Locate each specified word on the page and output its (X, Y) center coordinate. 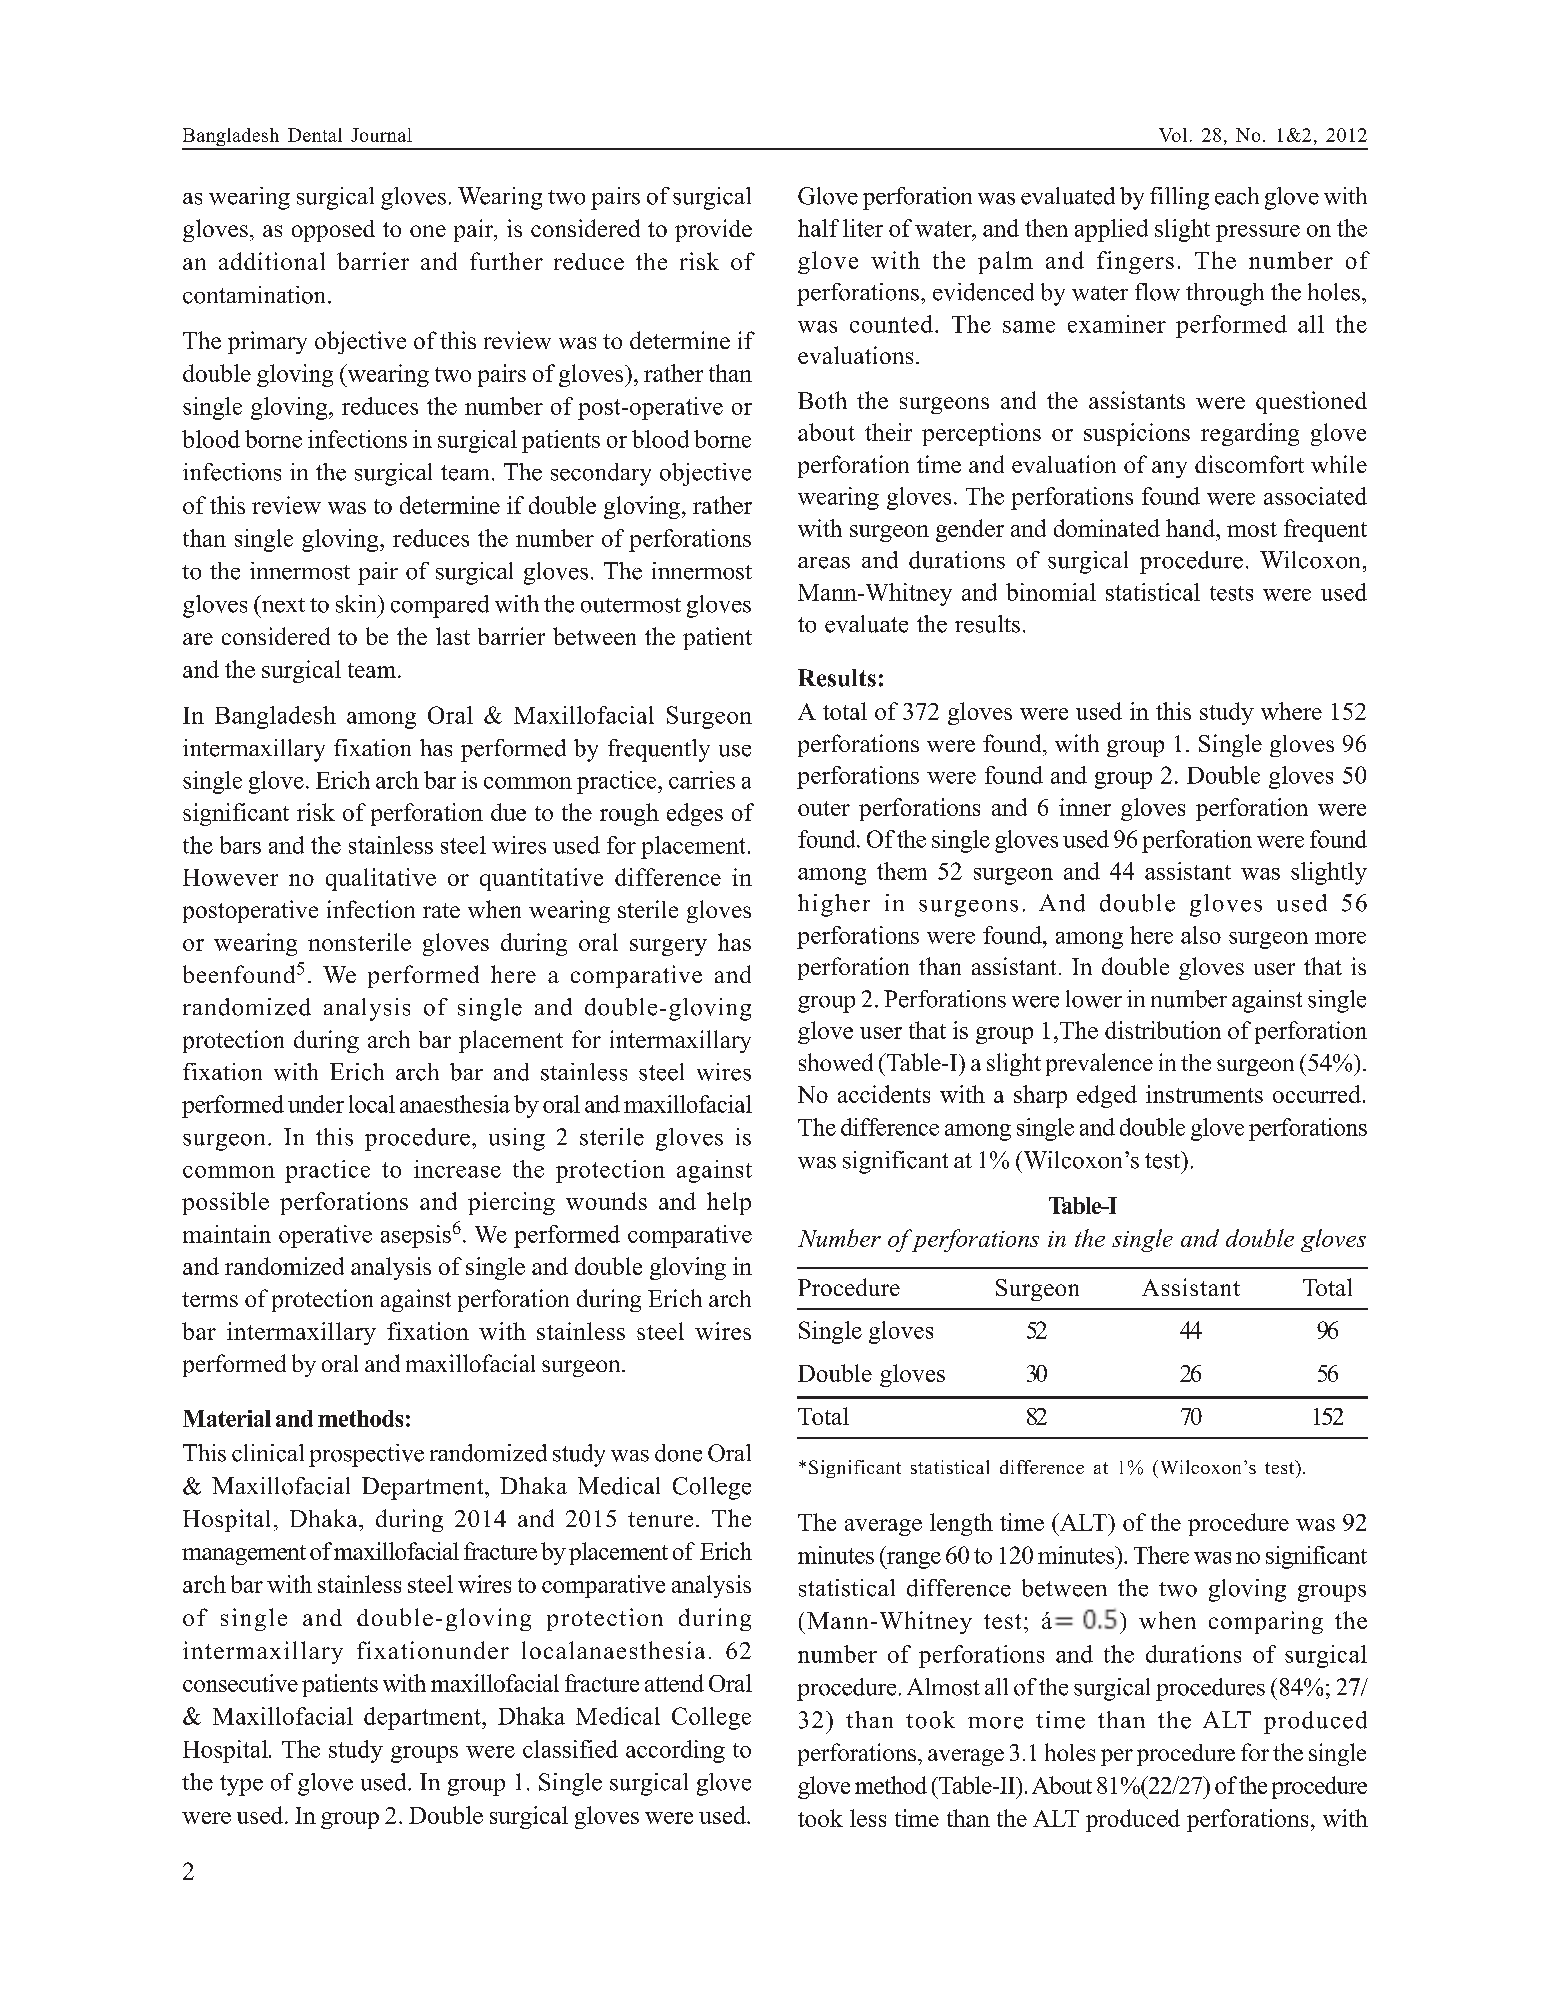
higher (834, 905)
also (1201, 935)
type (241, 1785)
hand (1191, 528)
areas (824, 563)
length (961, 1524)
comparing (1266, 1622)
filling (1179, 198)
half (818, 228)
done (678, 1453)
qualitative (381, 879)
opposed (333, 231)
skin (357, 604)
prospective (366, 1455)
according (675, 1751)
